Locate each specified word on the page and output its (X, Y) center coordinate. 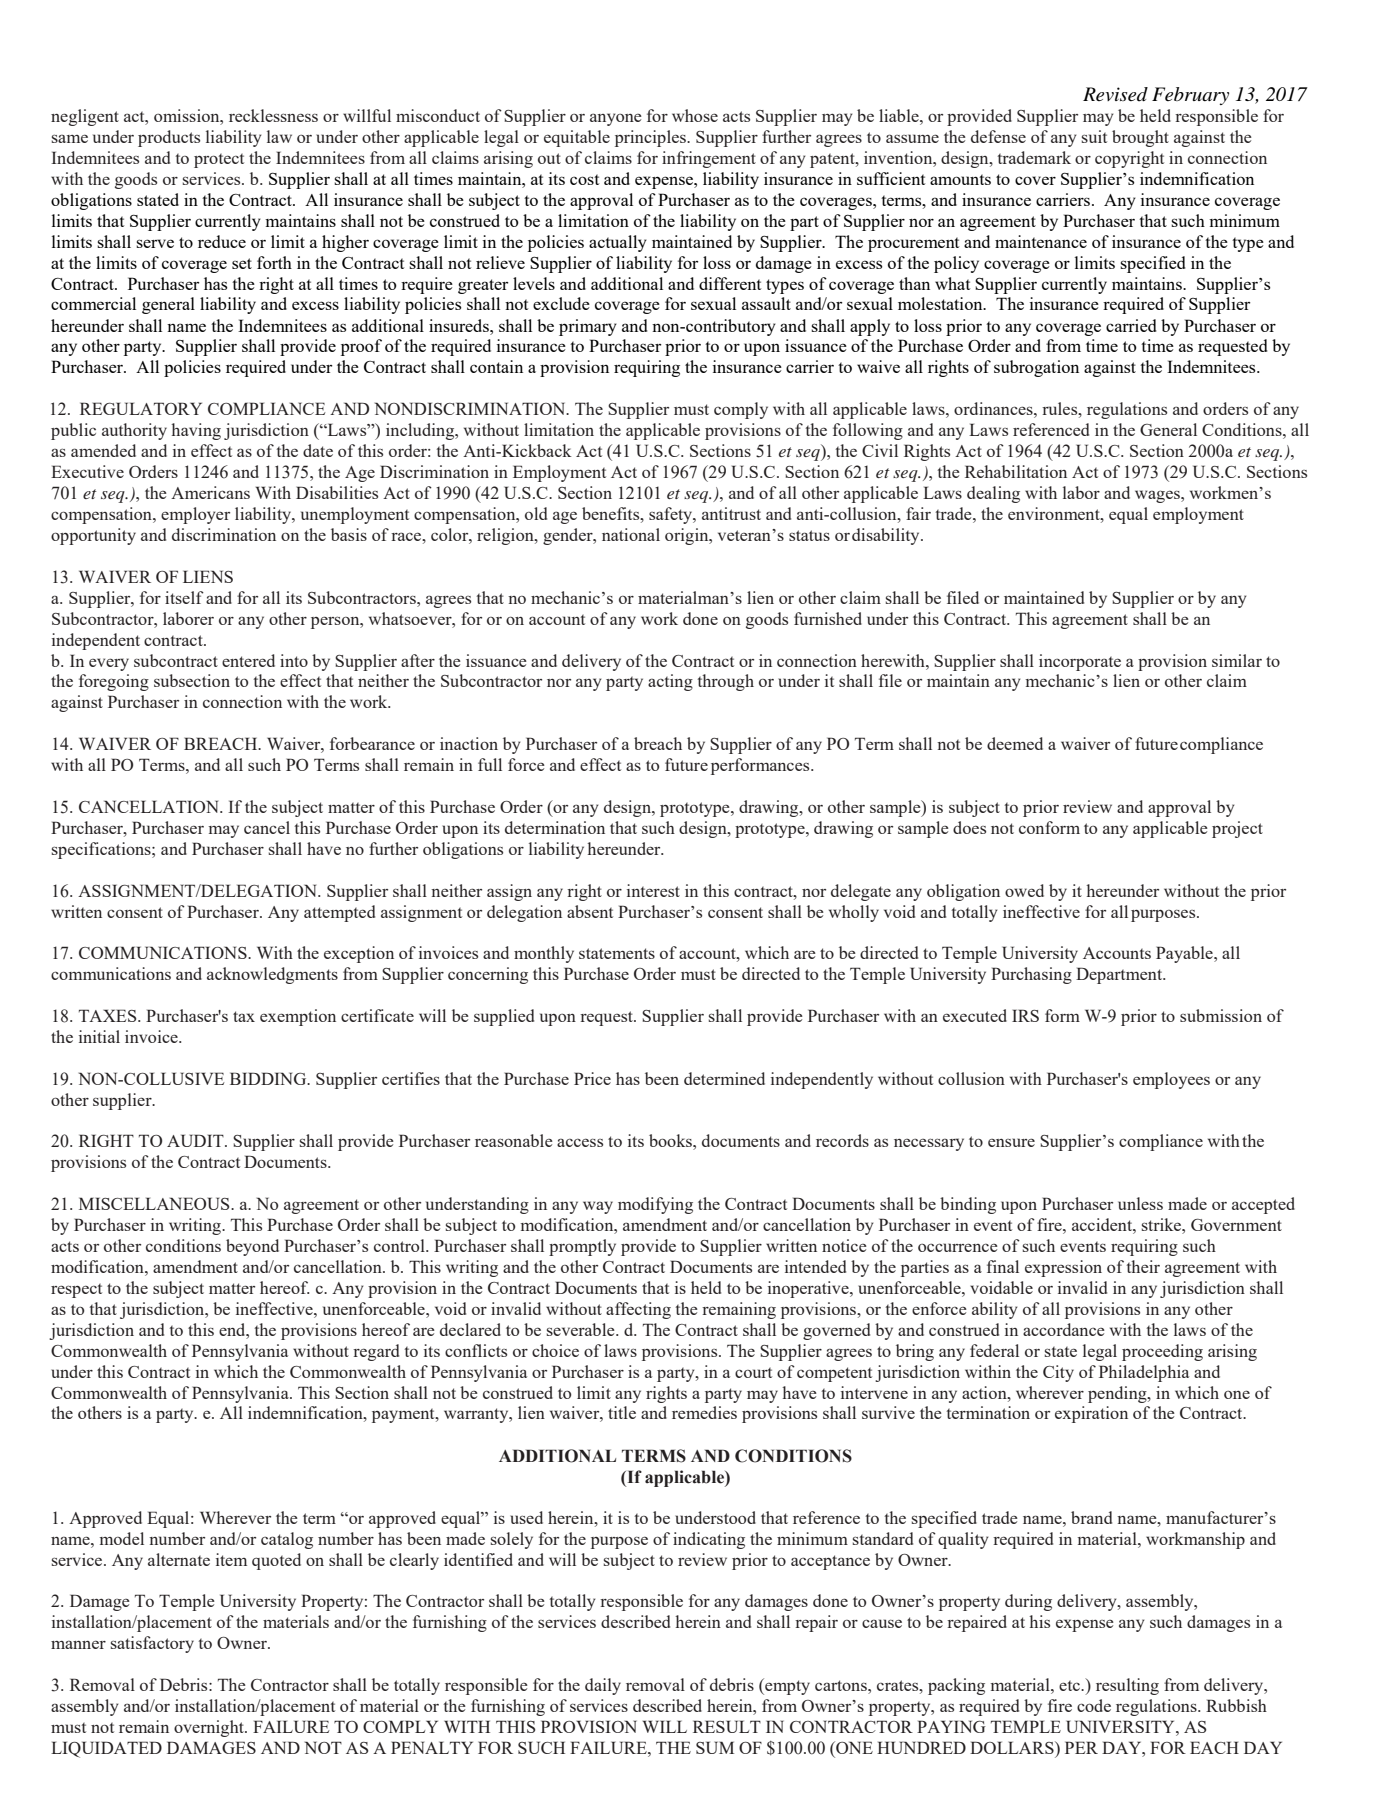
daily (603, 1686)
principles (651, 138)
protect (219, 161)
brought (1140, 138)
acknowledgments (272, 975)
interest (653, 890)
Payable (1185, 954)
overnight (210, 1728)
